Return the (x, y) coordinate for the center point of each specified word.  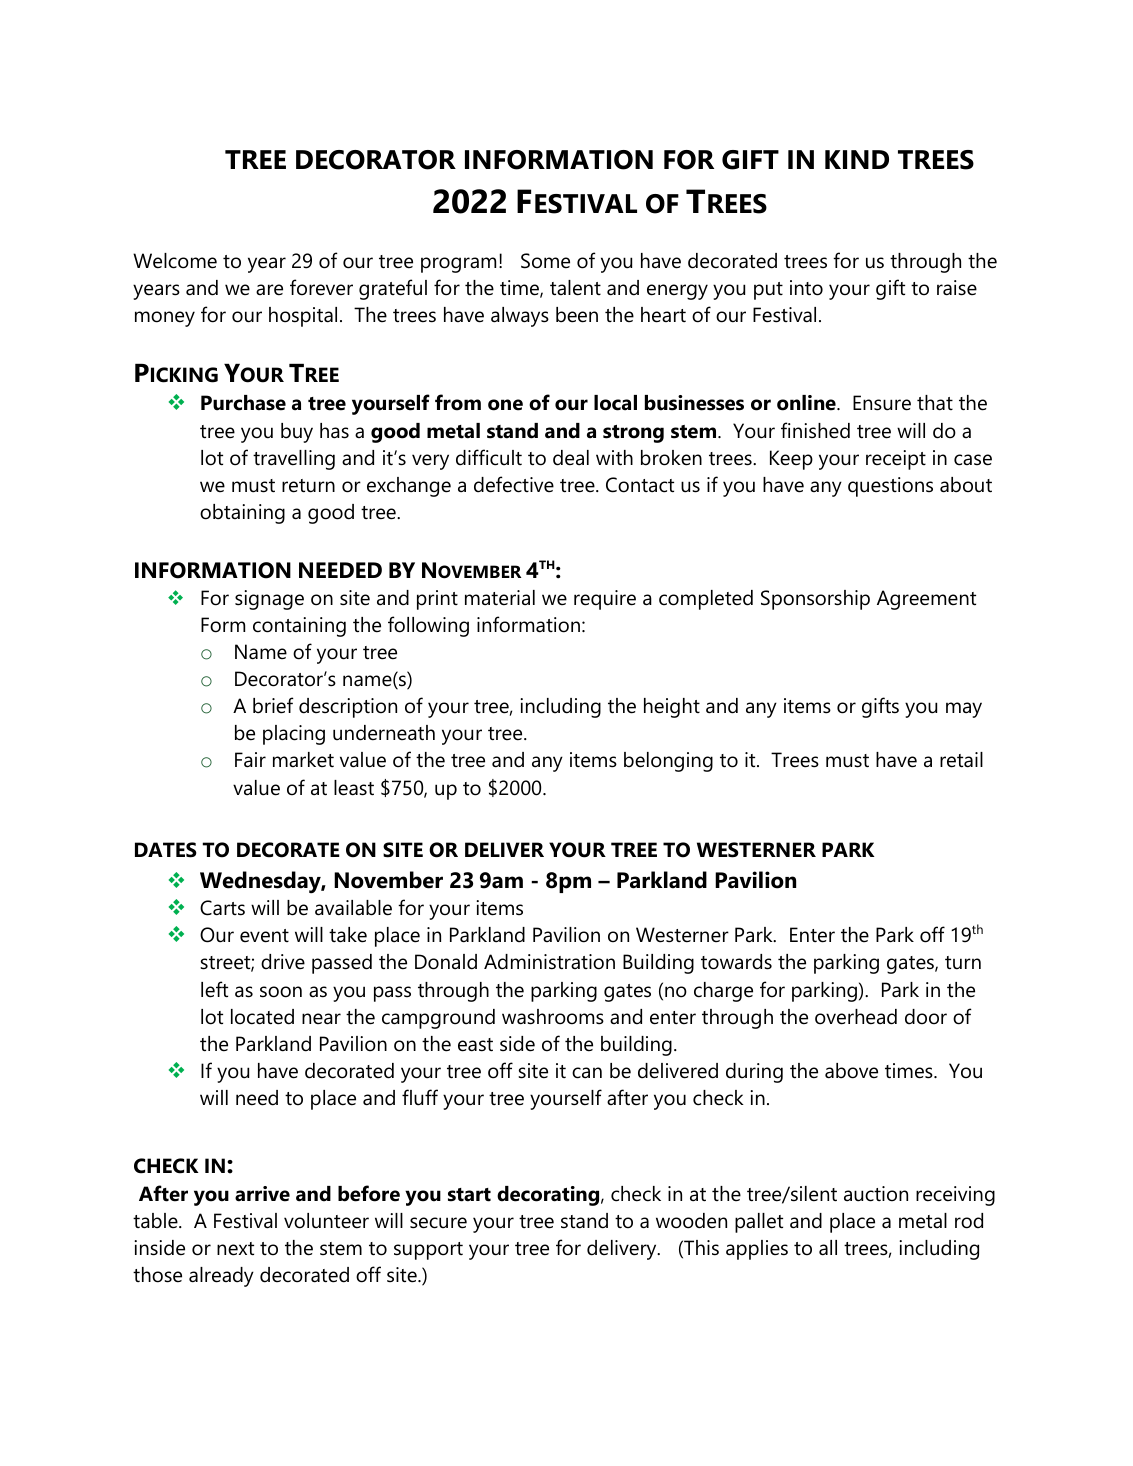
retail (961, 760)
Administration (549, 962)
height (672, 708)
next (235, 1249)
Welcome (175, 261)
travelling (294, 460)
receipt (896, 460)
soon (281, 992)
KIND (857, 159)
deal (571, 458)
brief (273, 705)
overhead (856, 1017)
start (469, 1195)
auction (876, 1194)
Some (545, 261)
